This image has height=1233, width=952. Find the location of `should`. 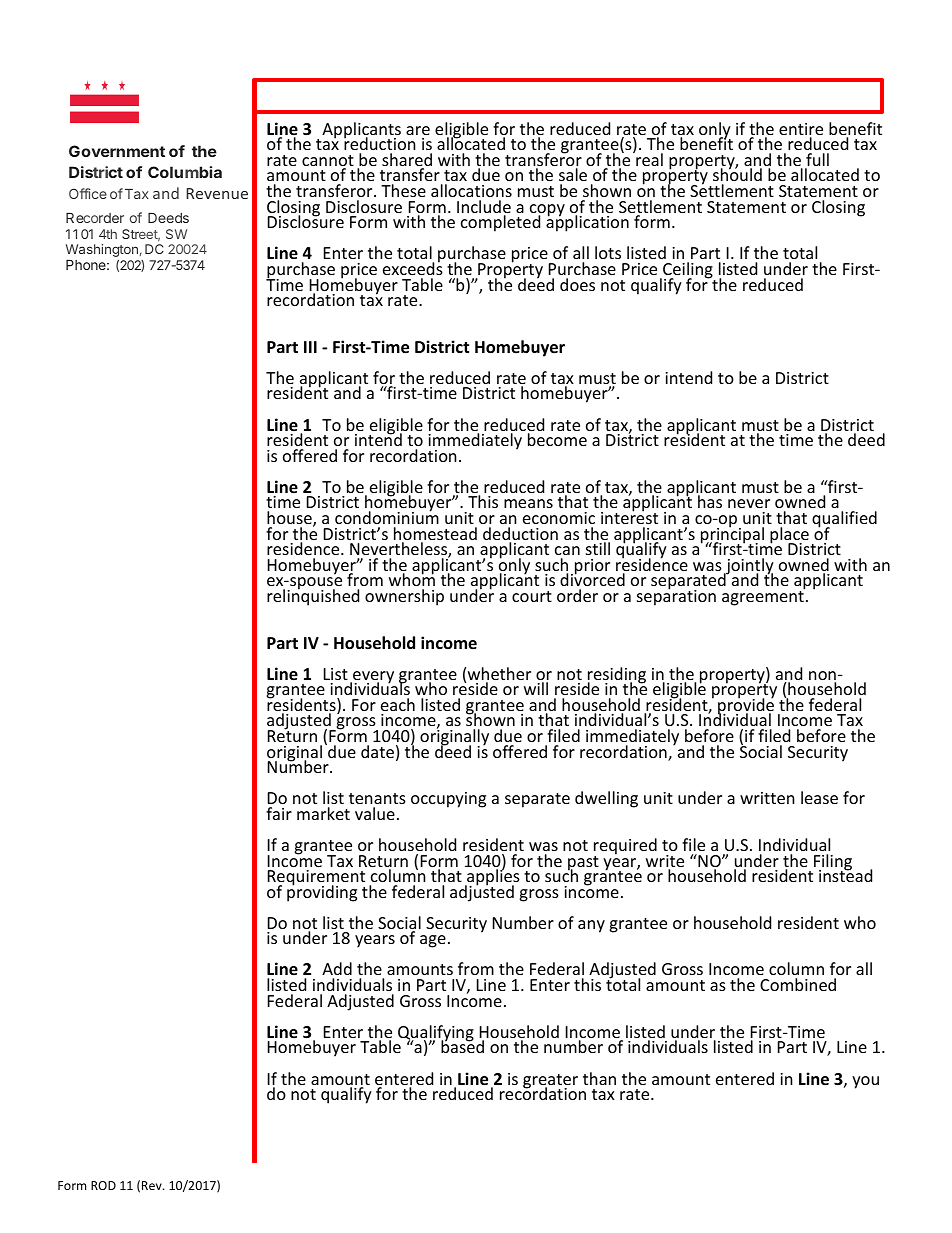

should is located at coordinates (737, 176).
